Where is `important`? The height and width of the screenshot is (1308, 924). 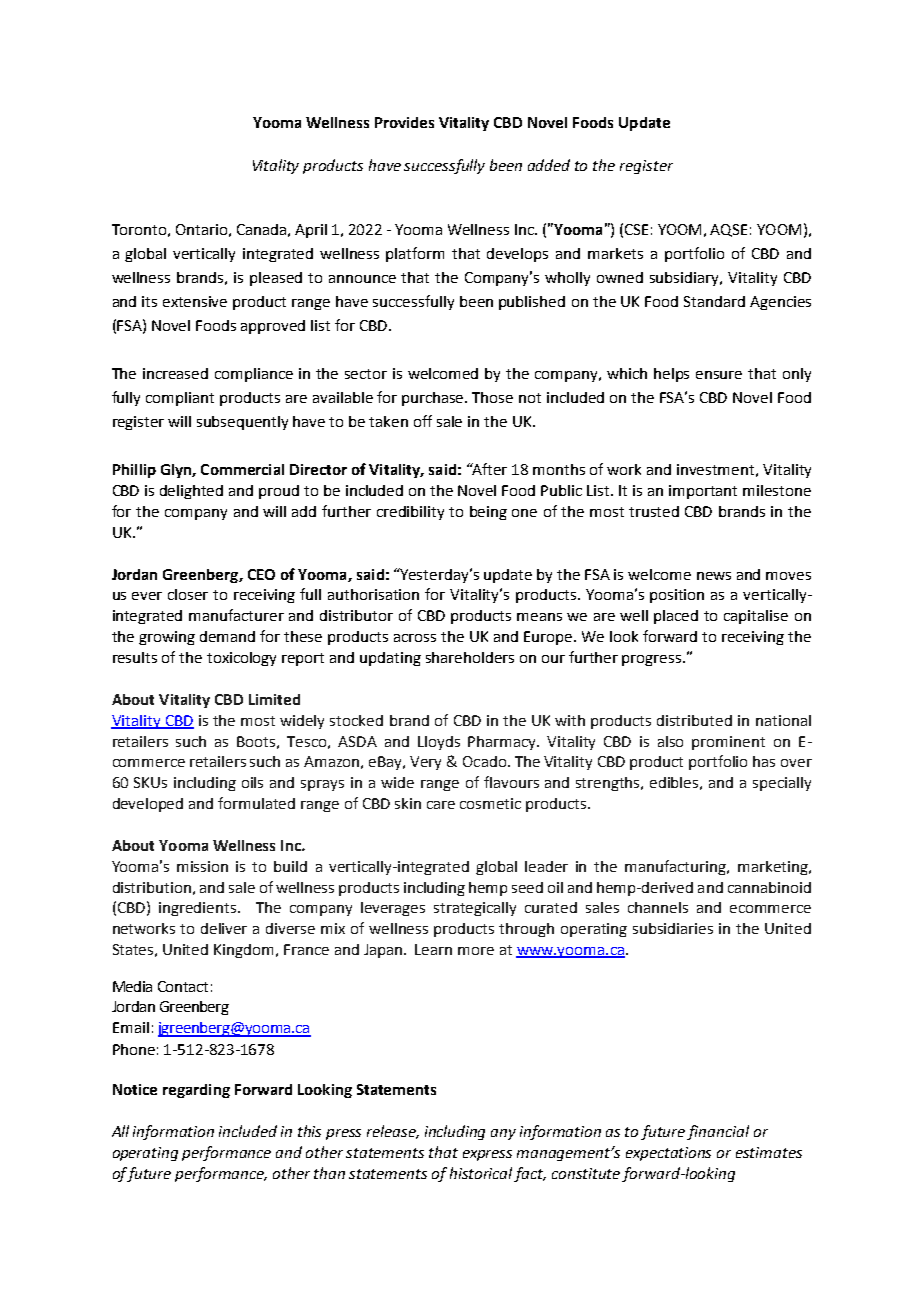 important is located at coordinates (703, 492).
